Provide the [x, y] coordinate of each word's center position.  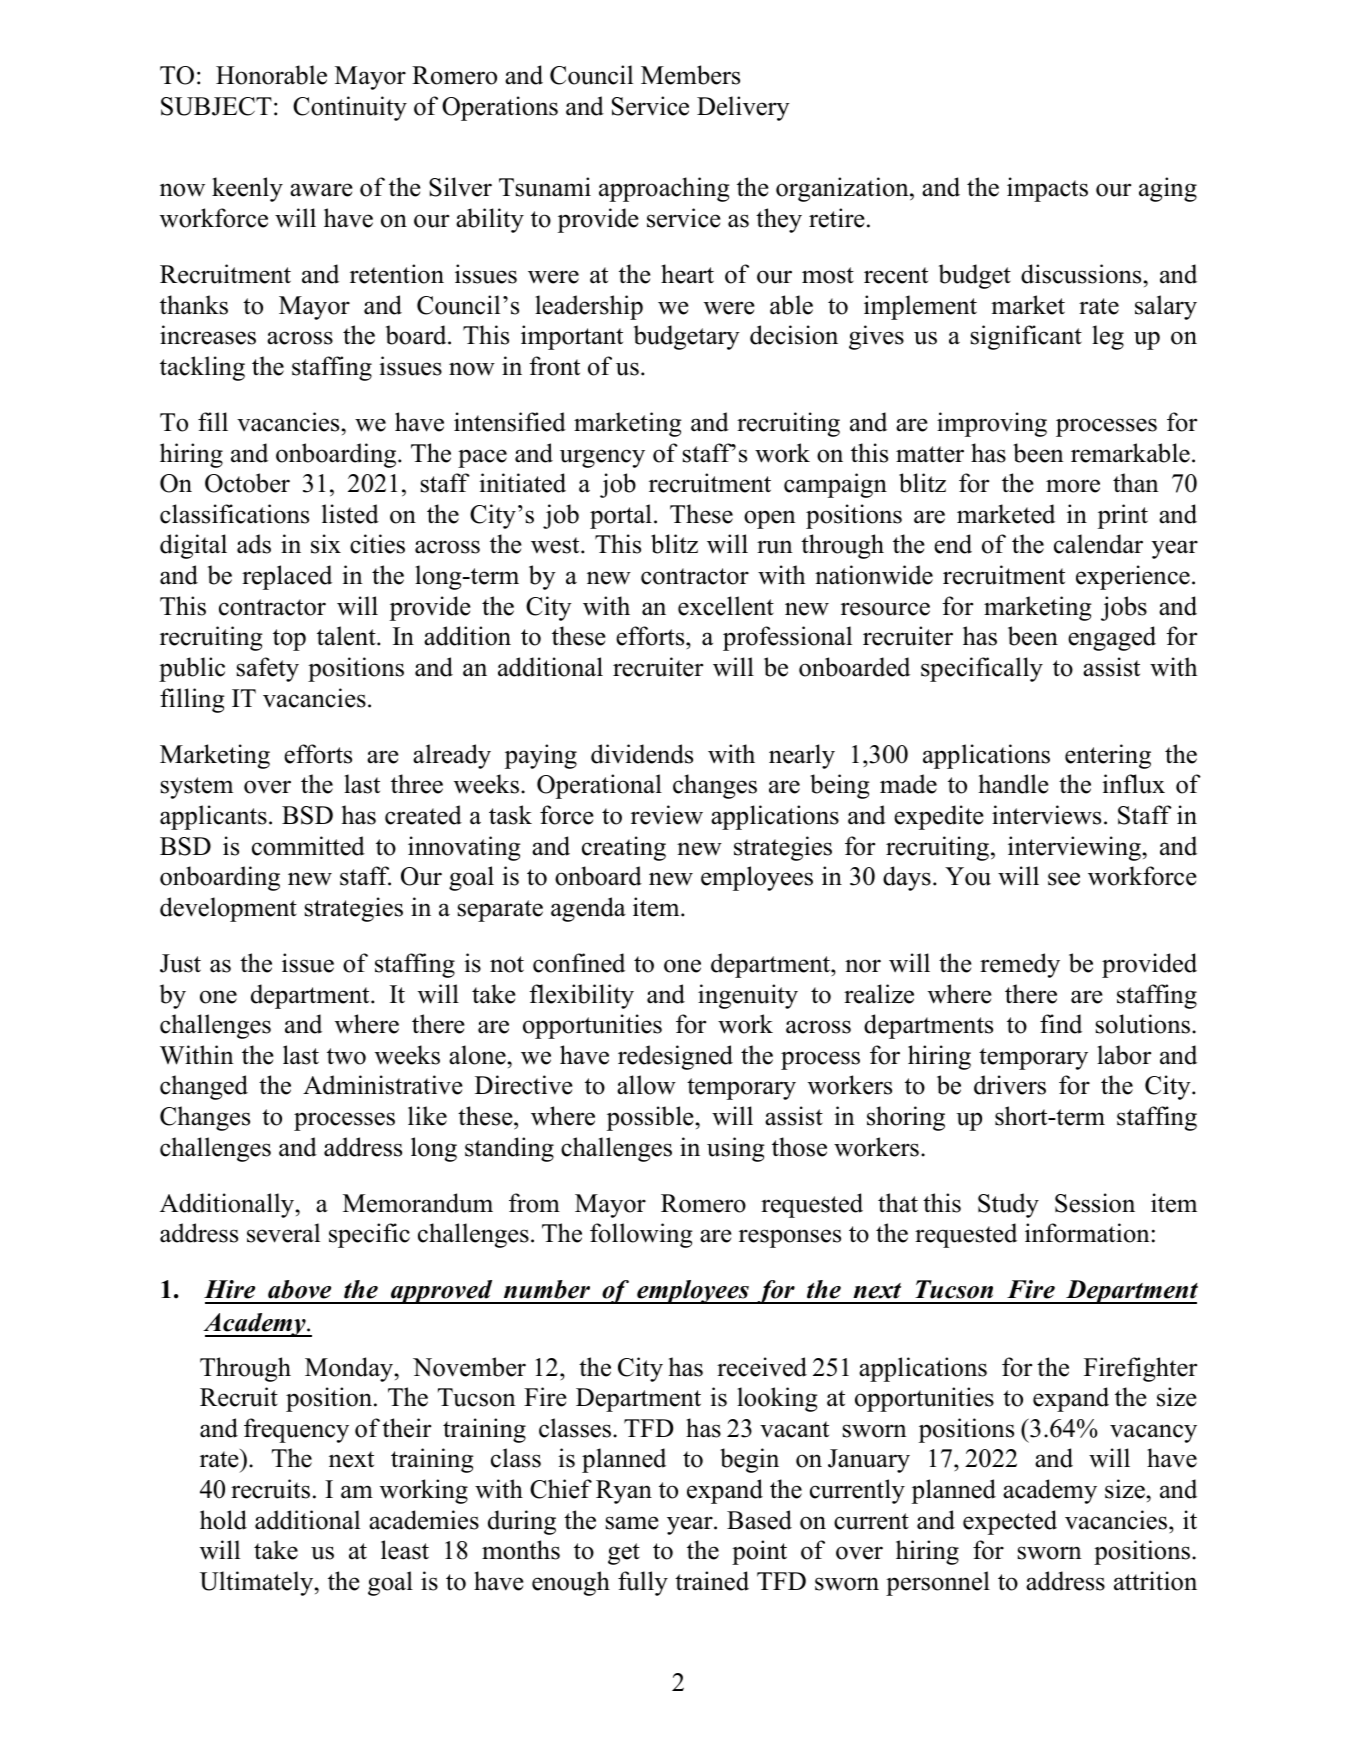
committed [308, 846]
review [667, 815]
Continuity [350, 108]
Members [690, 75]
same [632, 1523]
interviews [1046, 815]
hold [223, 1520]
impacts [1047, 189]
